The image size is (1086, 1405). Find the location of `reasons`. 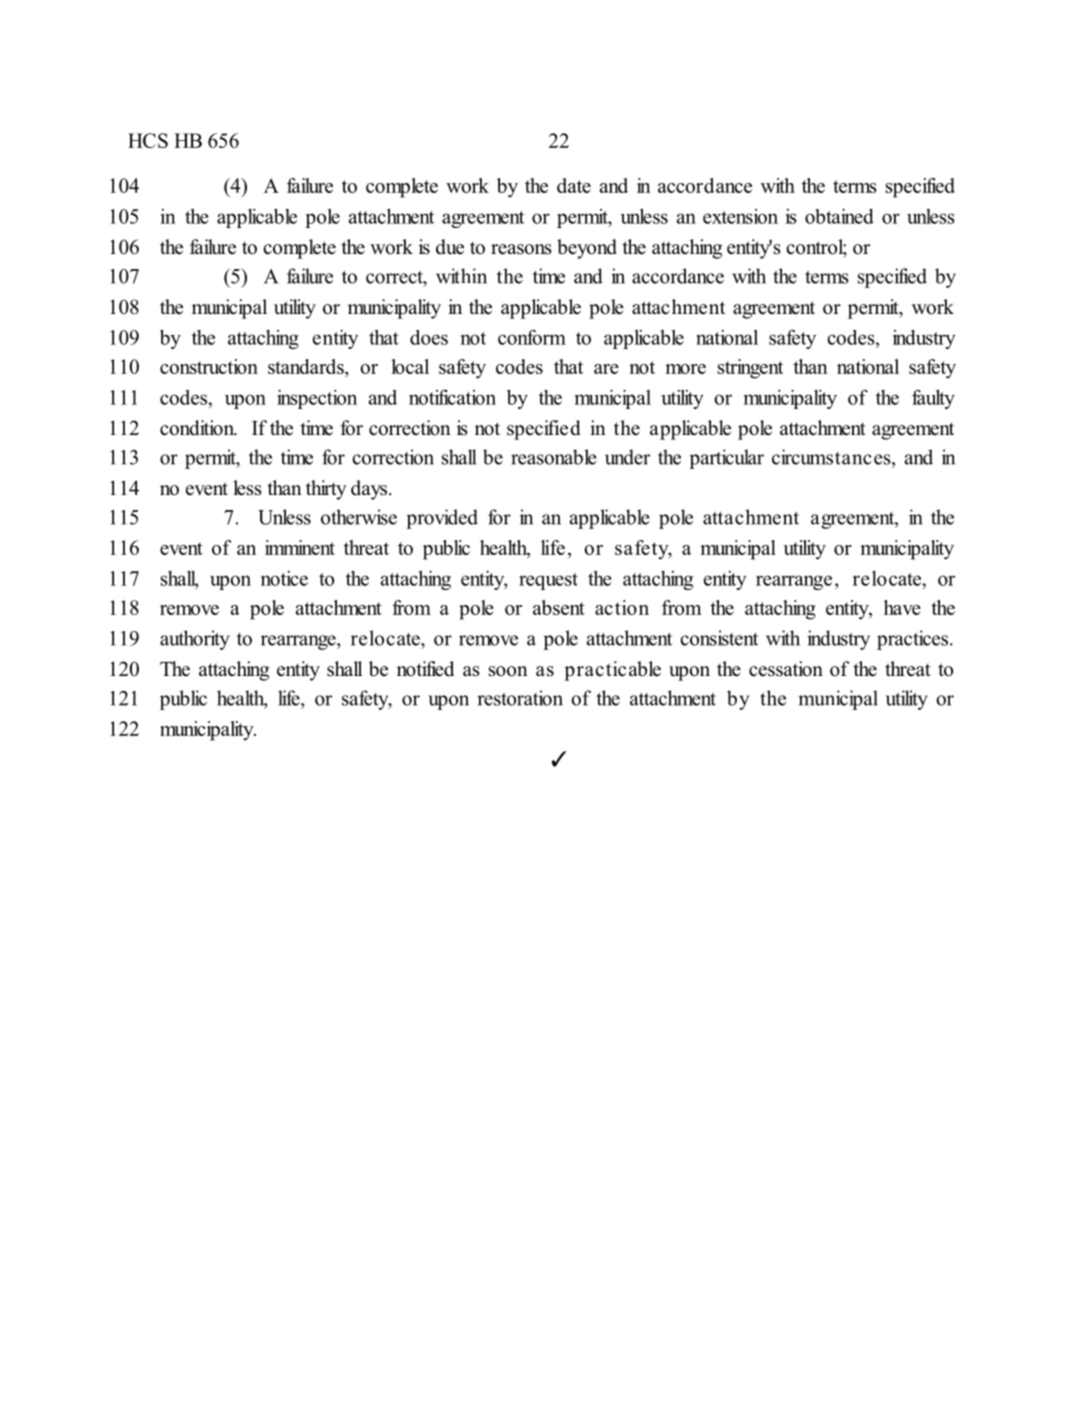

reasons is located at coordinates (521, 249).
